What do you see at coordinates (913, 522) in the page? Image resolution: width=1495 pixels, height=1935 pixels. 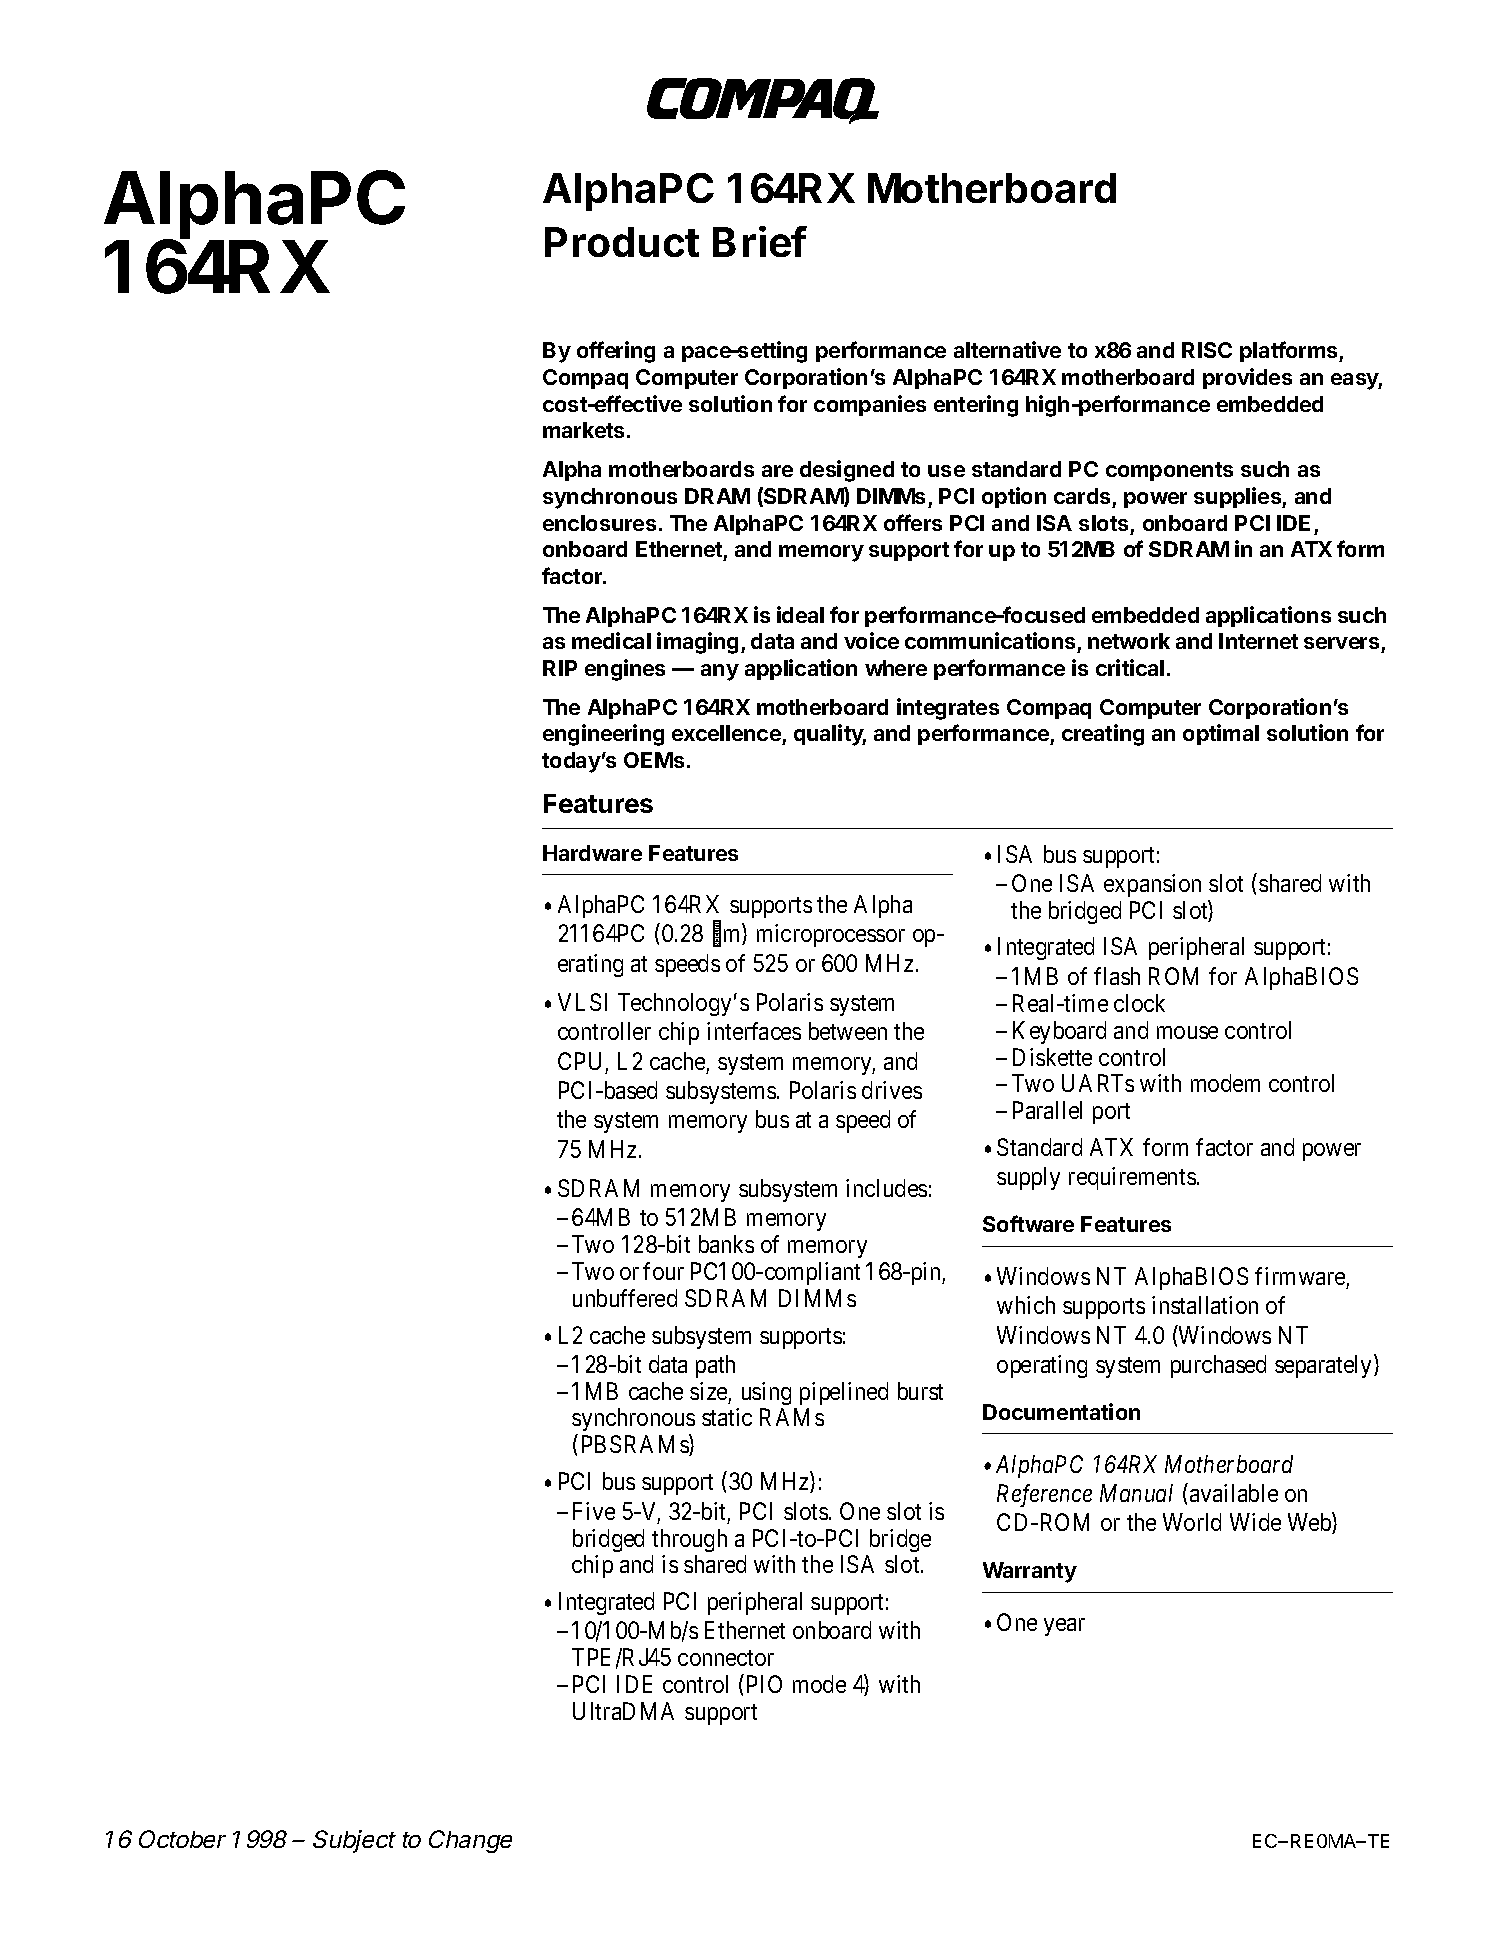 I see `offers` at bounding box center [913, 522].
